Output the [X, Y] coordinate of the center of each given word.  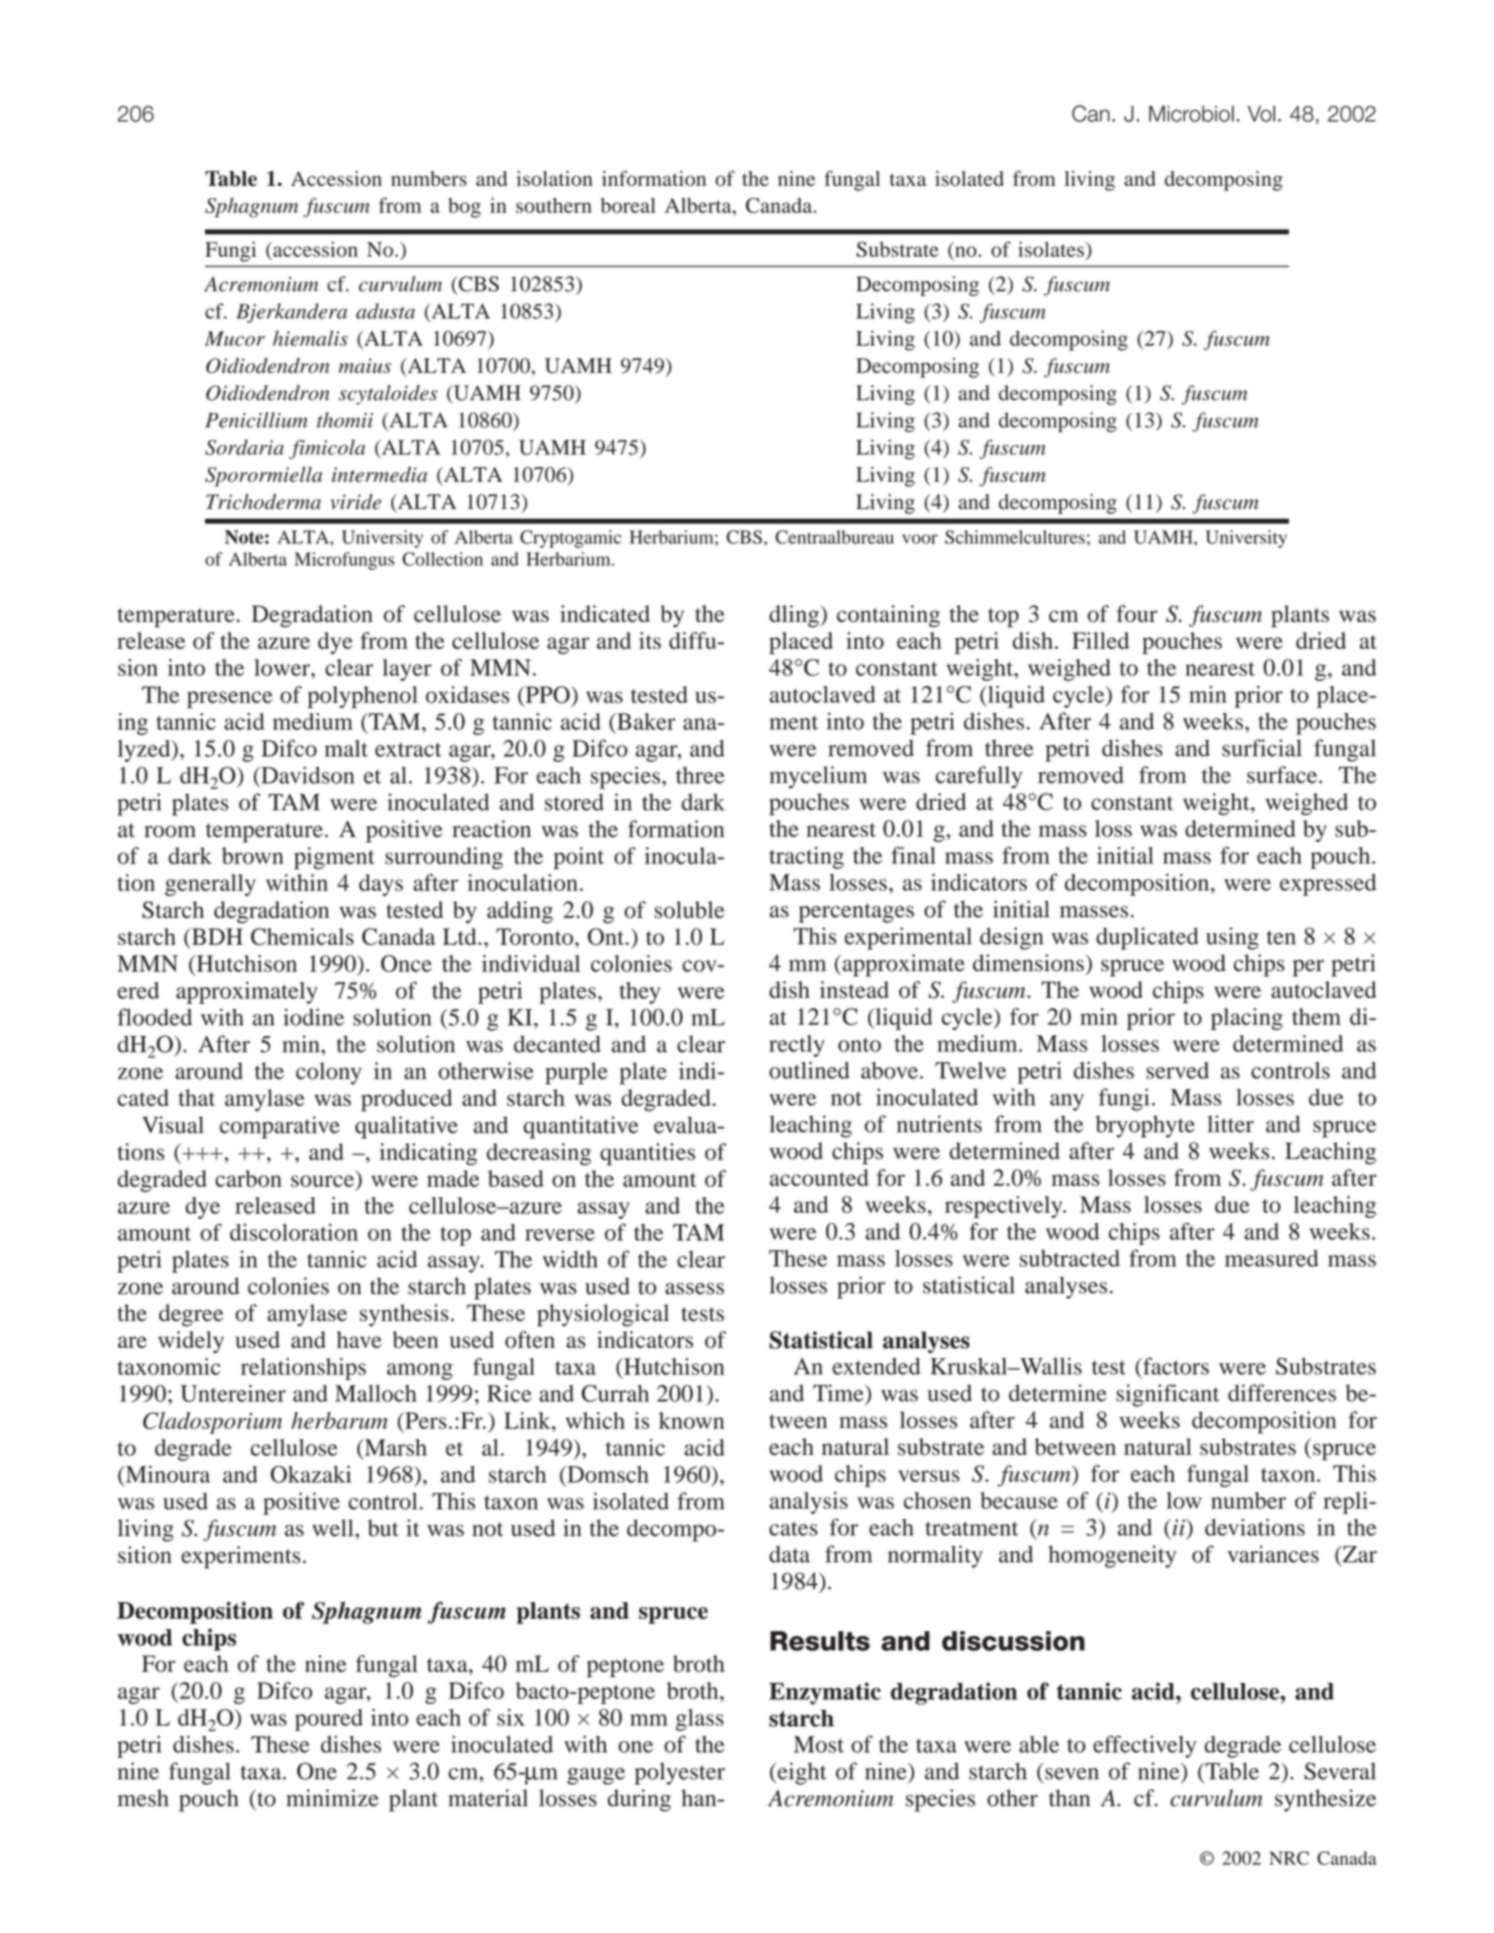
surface [1282, 775]
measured [1271, 1258]
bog [464, 208]
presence [230, 699]
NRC [1289, 1858]
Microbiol [1191, 113]
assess [694, 1288]
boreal [628, 205]
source [322, 1181]
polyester [680, 1773]
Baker [645, 721]
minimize [333, 1798]
